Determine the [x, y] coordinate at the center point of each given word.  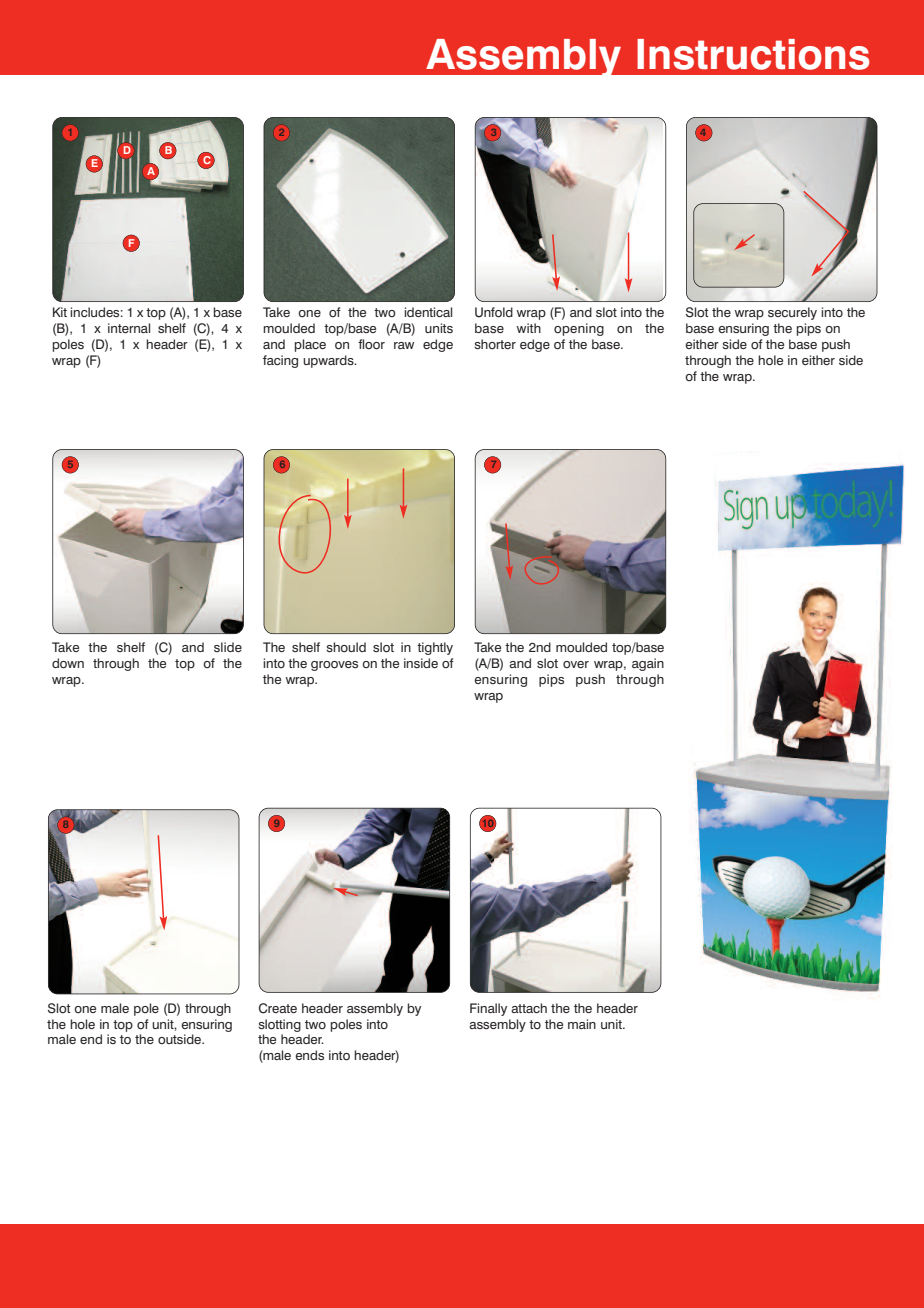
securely [792, 313]
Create [278, 1008]
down [68, 663]
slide [228, 647]
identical [428, 312]
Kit [60, 312]
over [576, 664]
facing [280, 361]
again [648, 664]
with [529, 328]
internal [129, 328]
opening [579, 329]
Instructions [753, 54]
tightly [435, 648]
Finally [488, 1009]
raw [404, 345]
